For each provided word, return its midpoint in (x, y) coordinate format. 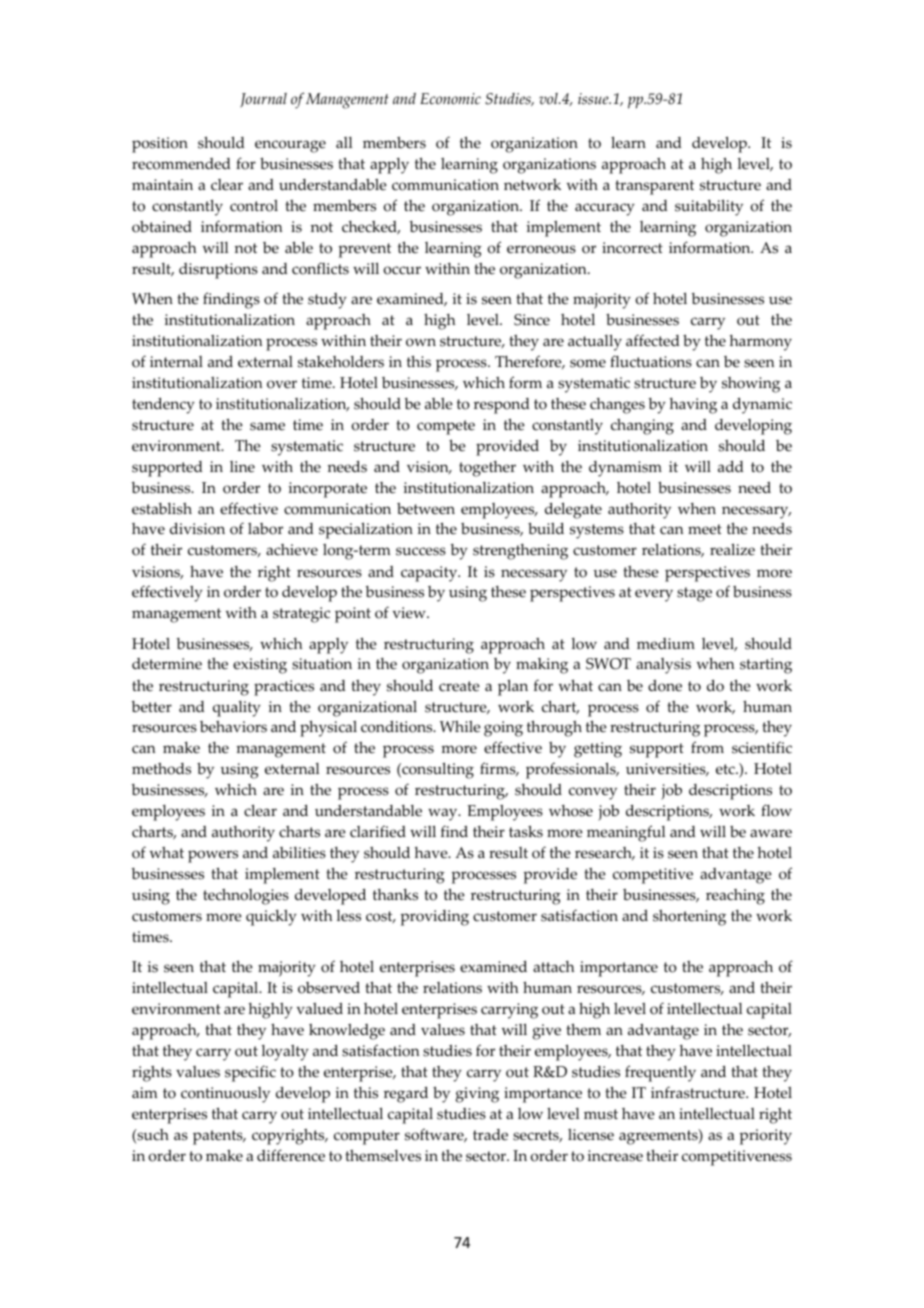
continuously (225, 1095)
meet (705, 529)
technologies (246, 897)
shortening (689, 918)
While (460, 727)
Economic (450, 99)
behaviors (233, 727)
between (426, 509)
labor (265, 529)
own (421, 342)
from (707, 747)
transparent (654, 187)
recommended (181, 164)
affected (653, 340)
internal (176, 362)
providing (434, 918)
